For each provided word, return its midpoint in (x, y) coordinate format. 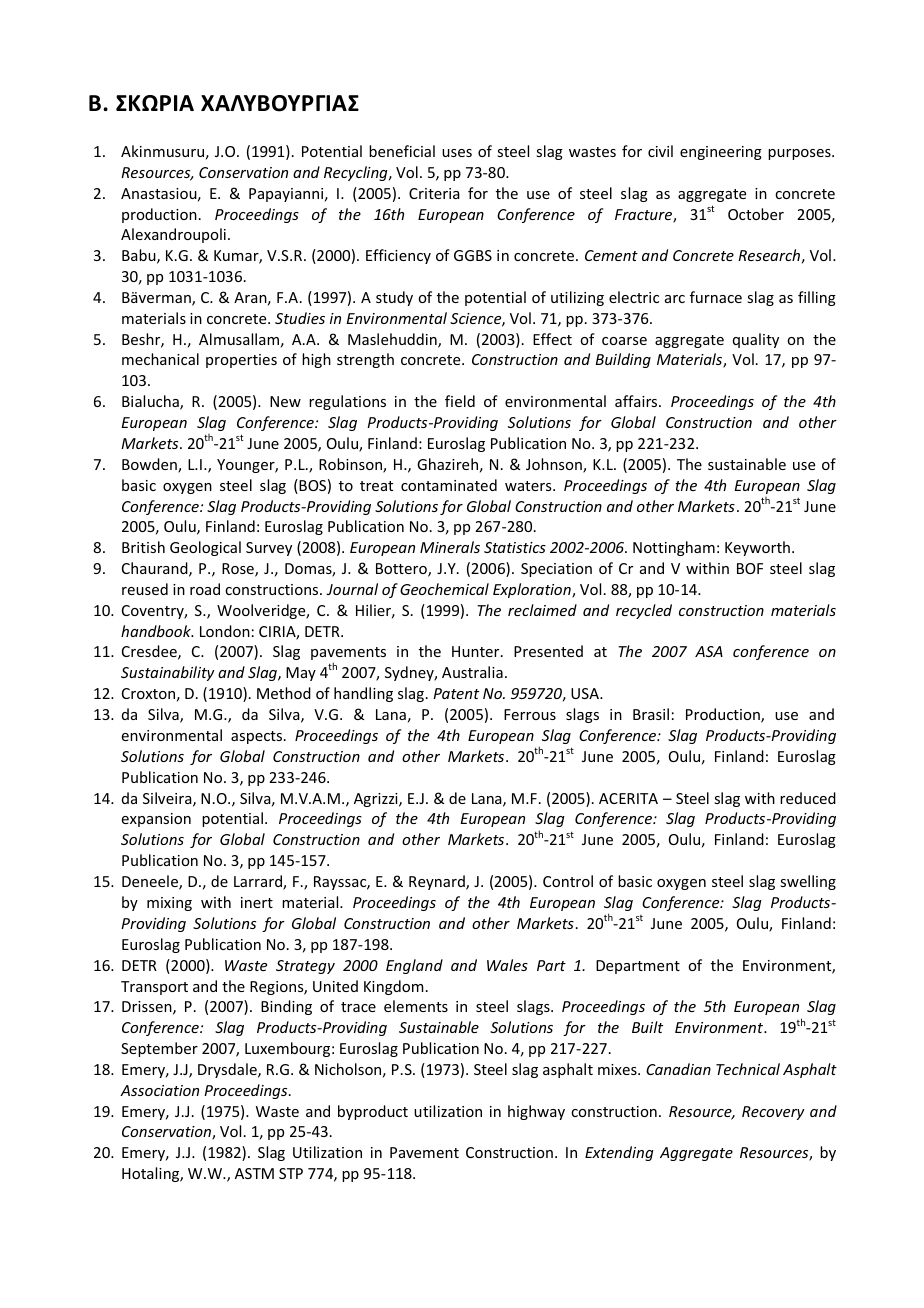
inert (257, 902)
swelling (808, 882)
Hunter (477, 651)
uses (457, 153)
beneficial (402, 151)
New (285, 401)
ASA (709, 651)
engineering (721, 153)
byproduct (373, 1112)
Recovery (773, 1113)
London (225, 631)
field (460, 401)
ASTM (254, 1173)
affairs (637, 401)
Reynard (438, 882)
